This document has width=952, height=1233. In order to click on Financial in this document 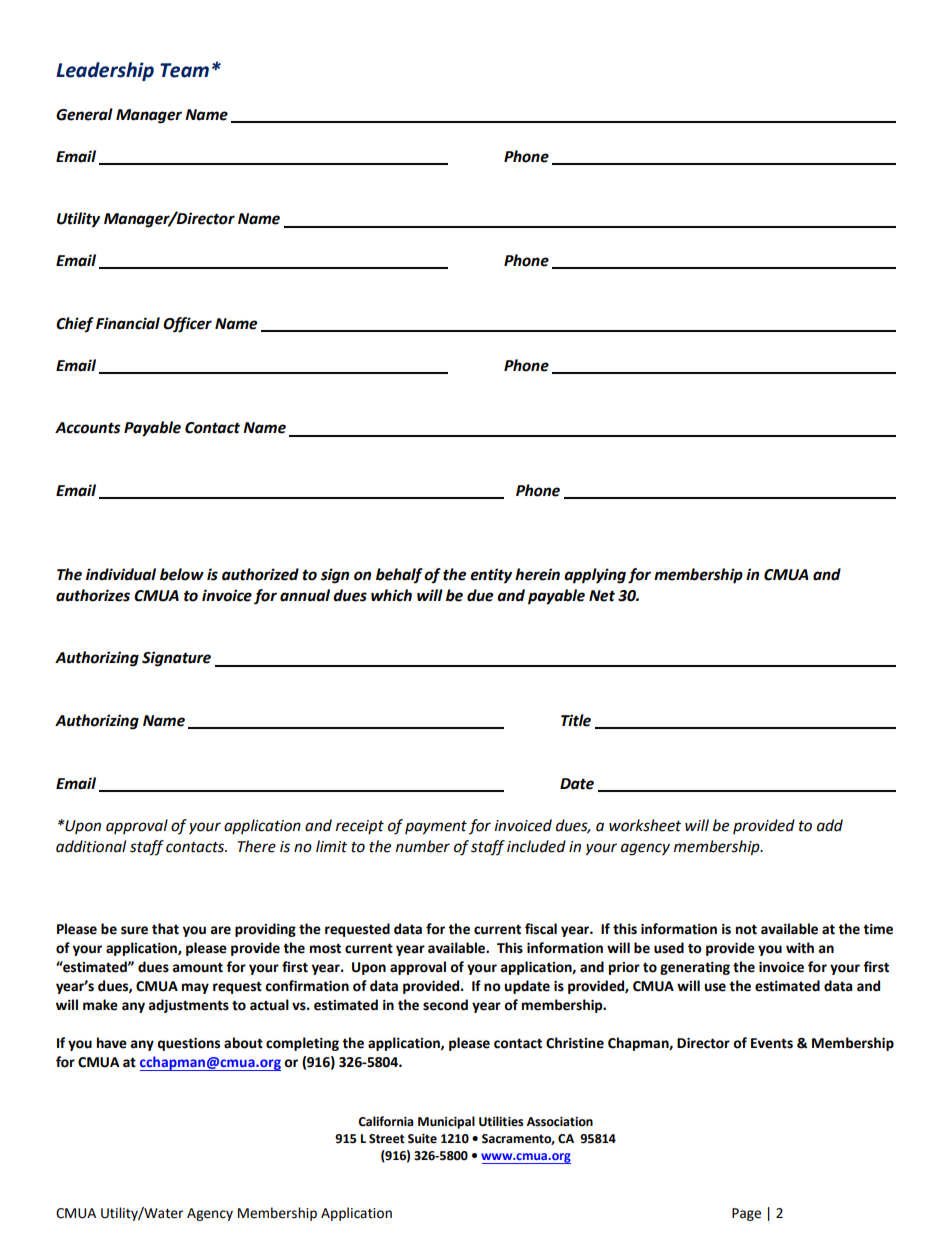, I will do `click(128, 323)`.
